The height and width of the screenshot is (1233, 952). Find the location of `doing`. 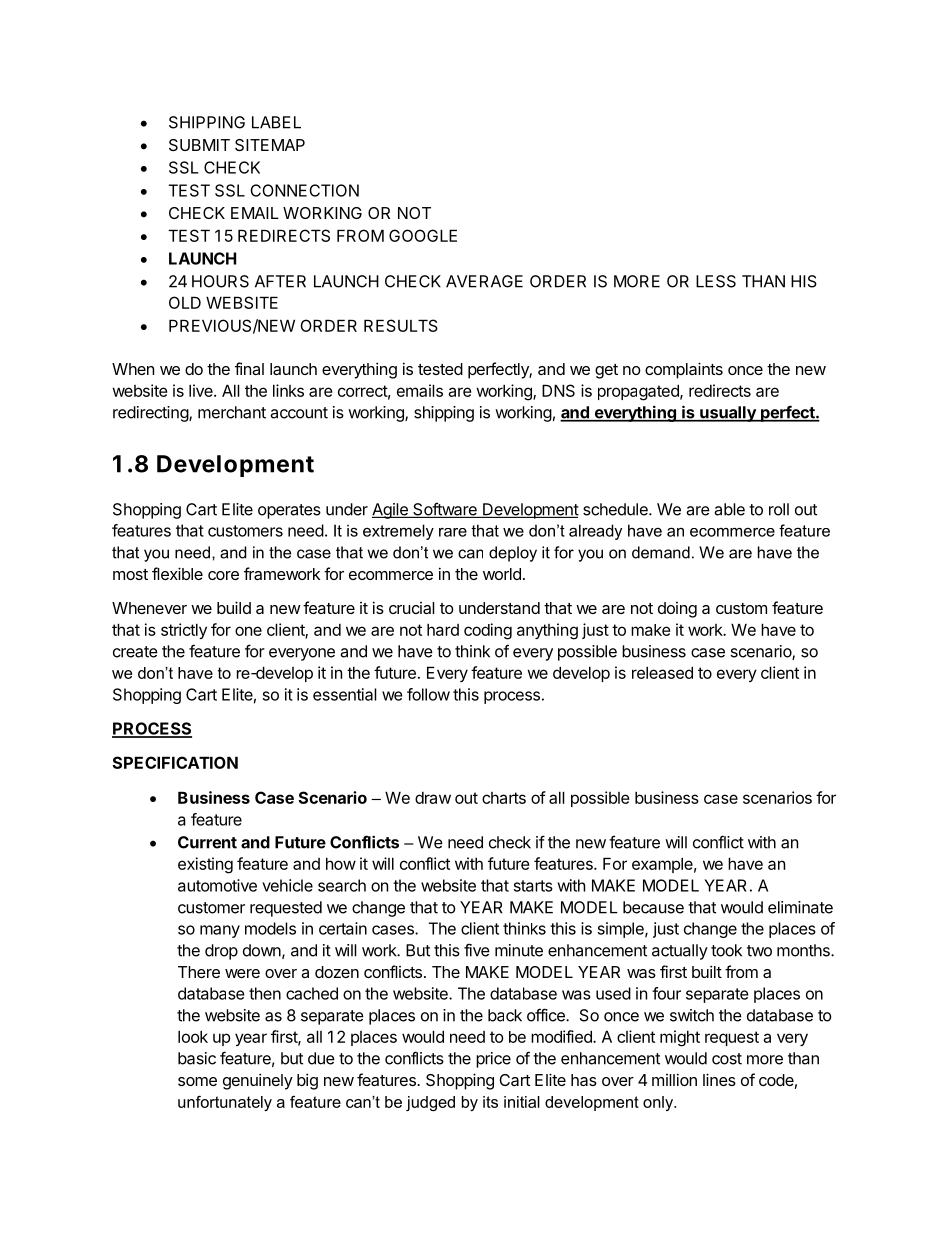

doing is located at coordinates (677, 610).
